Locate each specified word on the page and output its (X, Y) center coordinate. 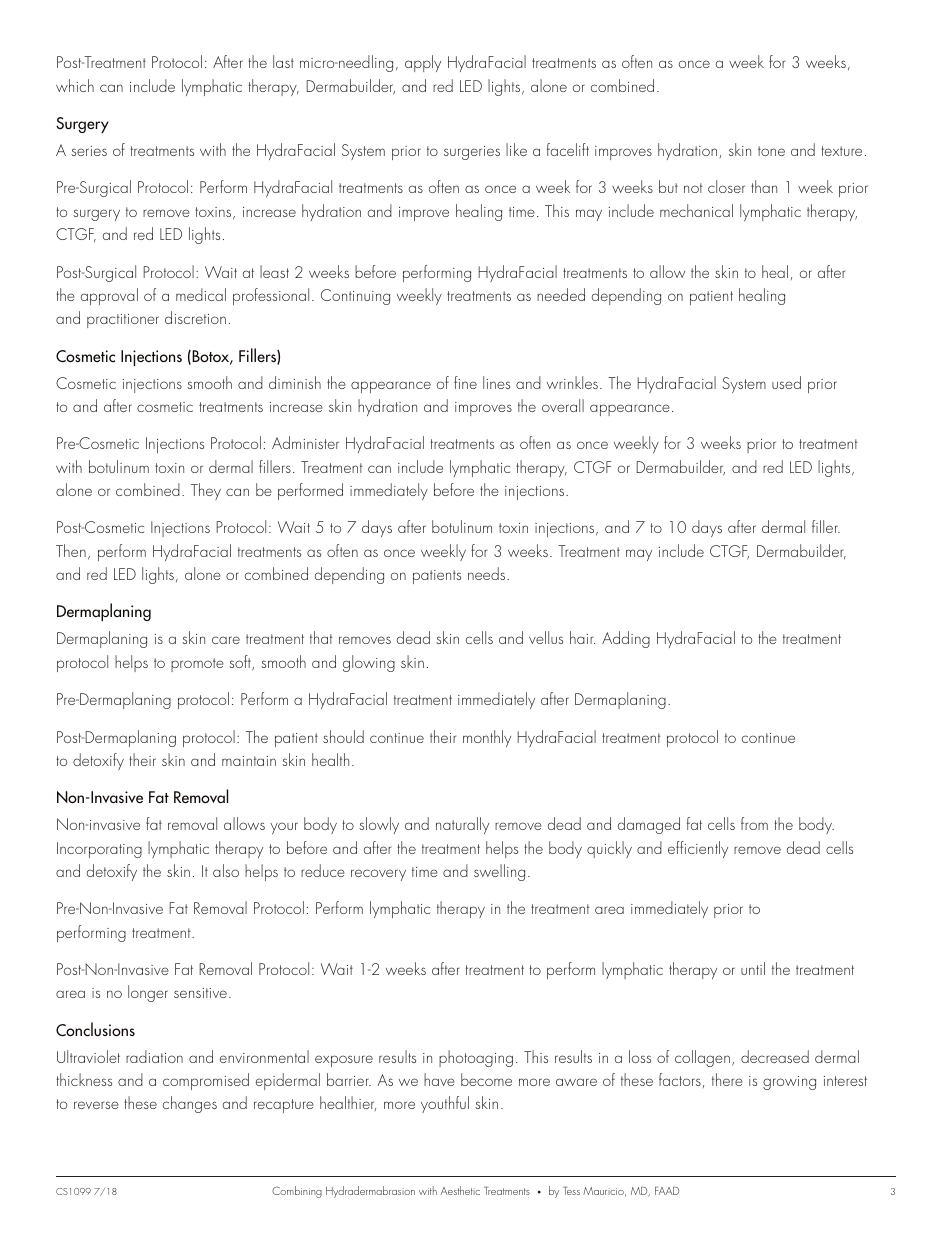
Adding (626, 639)
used (786, 382)
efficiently (698, 849)
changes (190, 1104)
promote (197, 665)
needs (488, 573)
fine (465, 382)
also (226, 870)
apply (423, 63)
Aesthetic (460, 1190)
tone (771, 151)
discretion (195, 317)
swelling (499, 872)
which (75, 85)
